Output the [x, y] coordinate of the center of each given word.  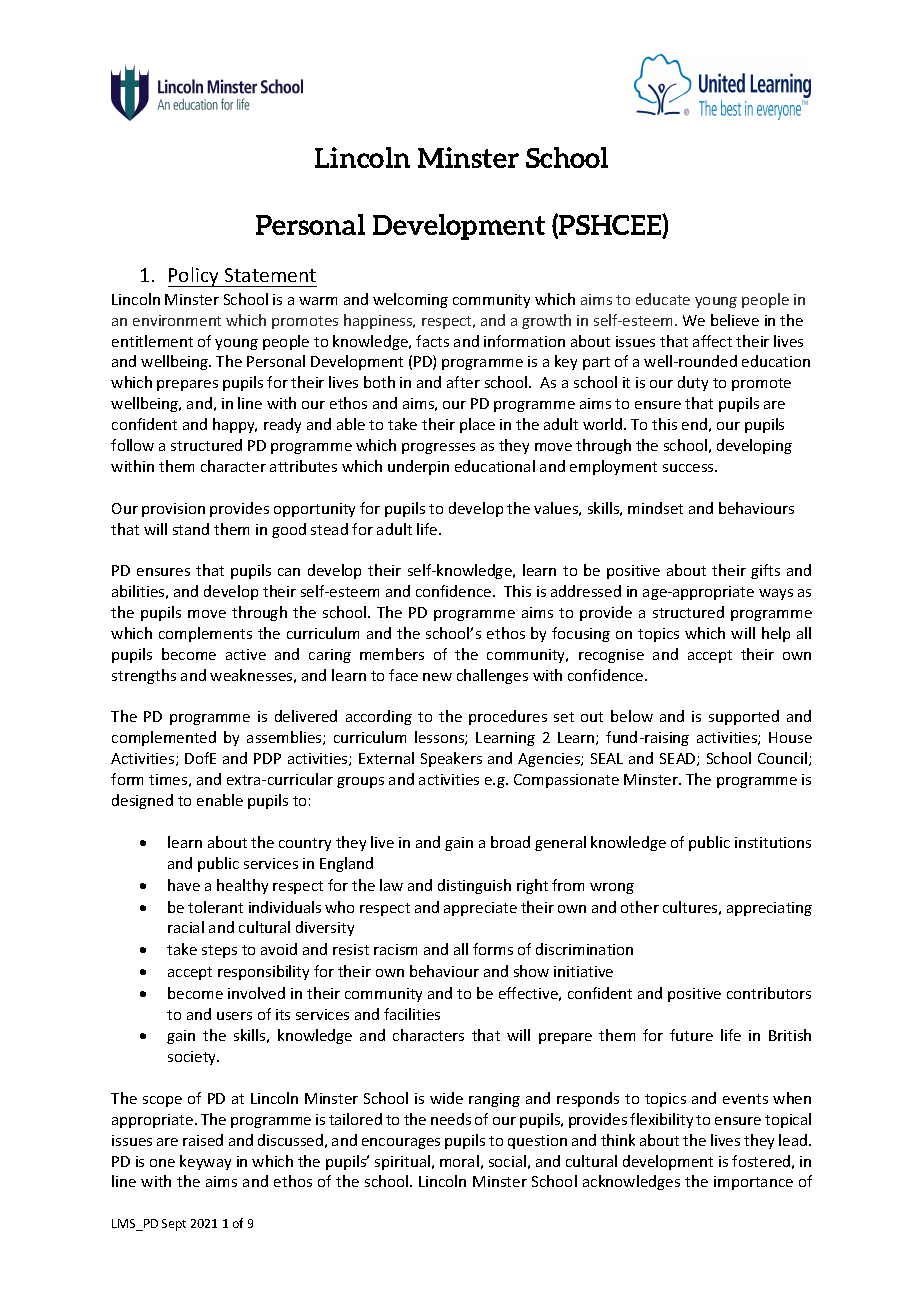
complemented [164, 738]
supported [744, 717]
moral [459, 1161]
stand [191, 529]
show [531, 971]
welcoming [410, 300]
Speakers [451, 759]
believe [735, 320]
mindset [655, 508]
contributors [769, 993]
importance [753, 1183]
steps [219, 951]
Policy [194, 277]
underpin [418, 467]
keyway [205, 1162]
